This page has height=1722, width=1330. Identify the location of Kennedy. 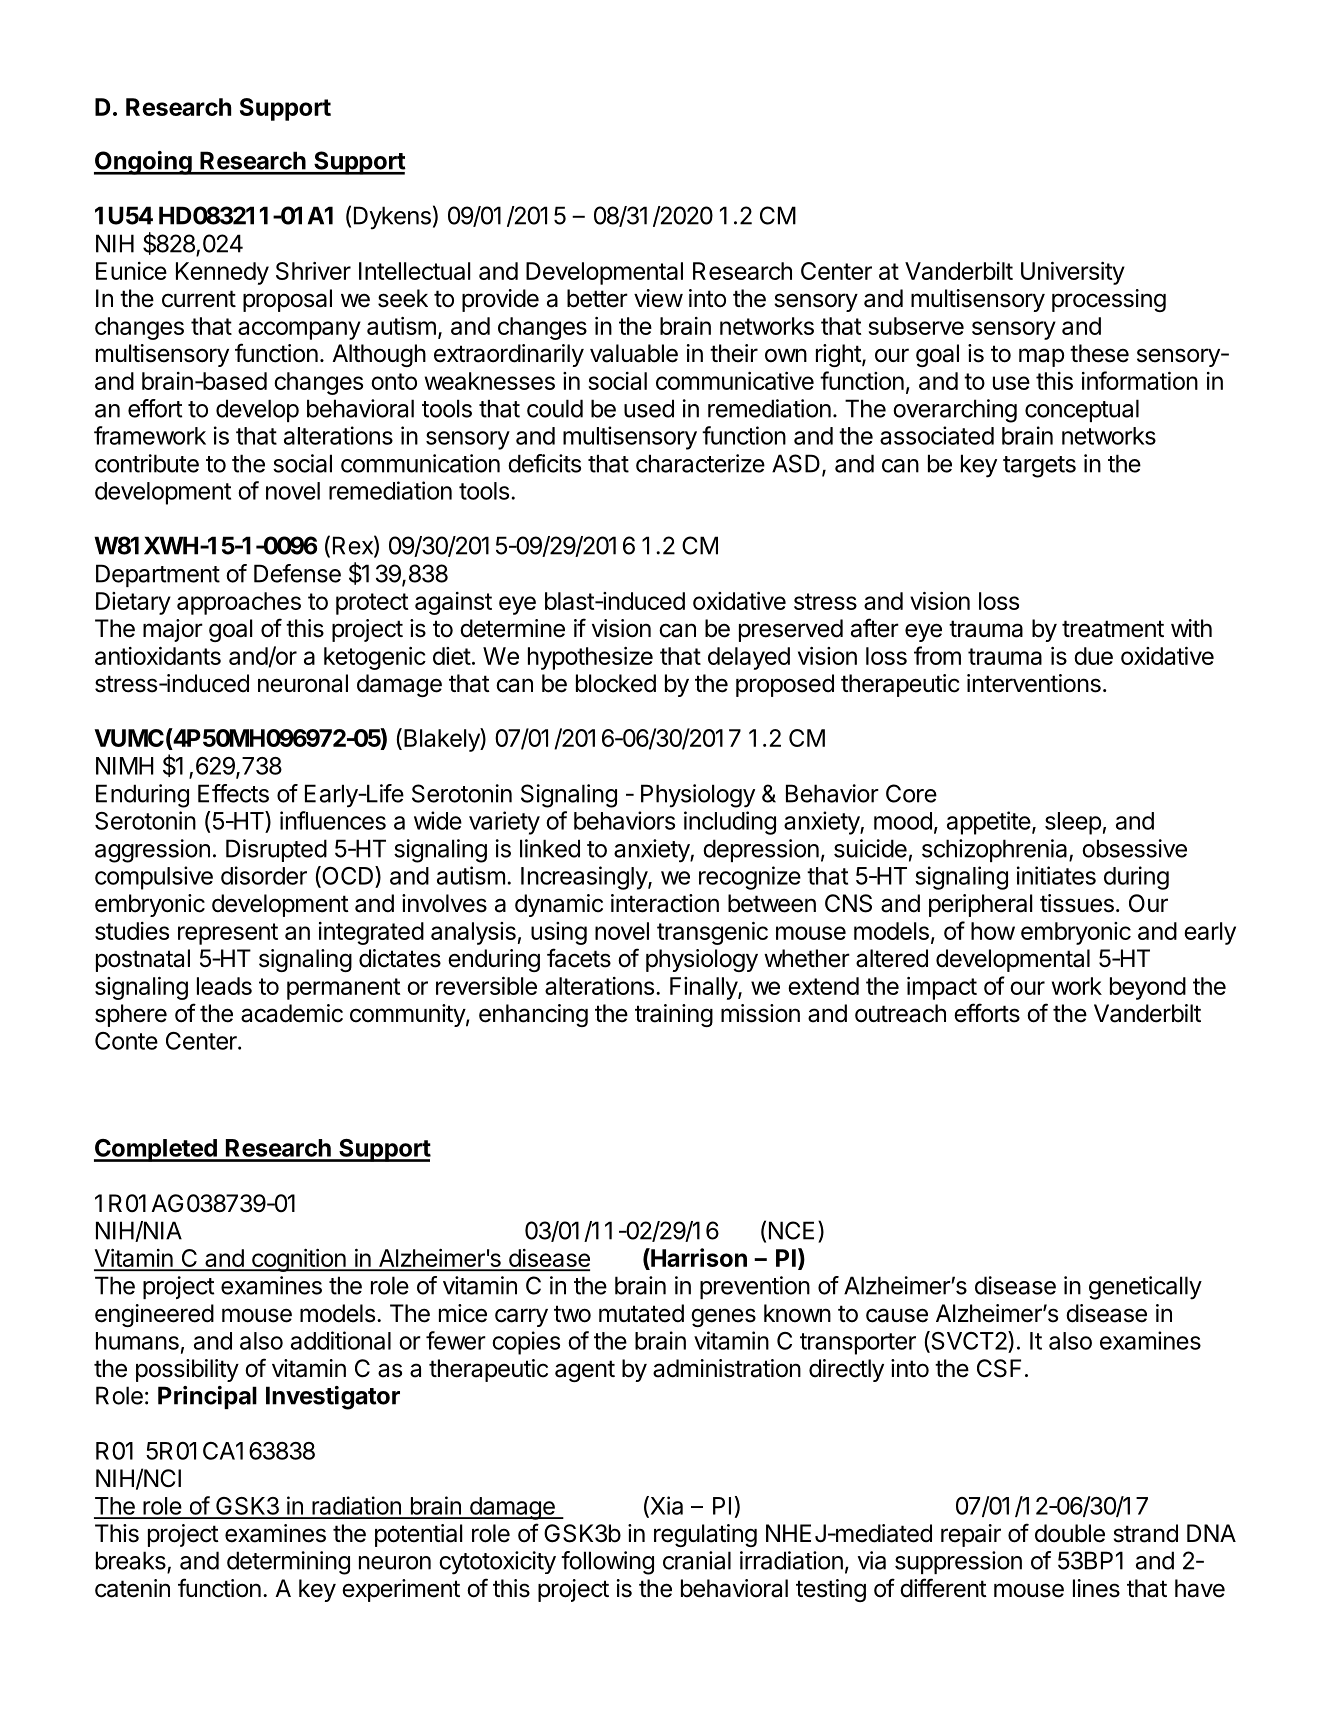
(222, 273).
